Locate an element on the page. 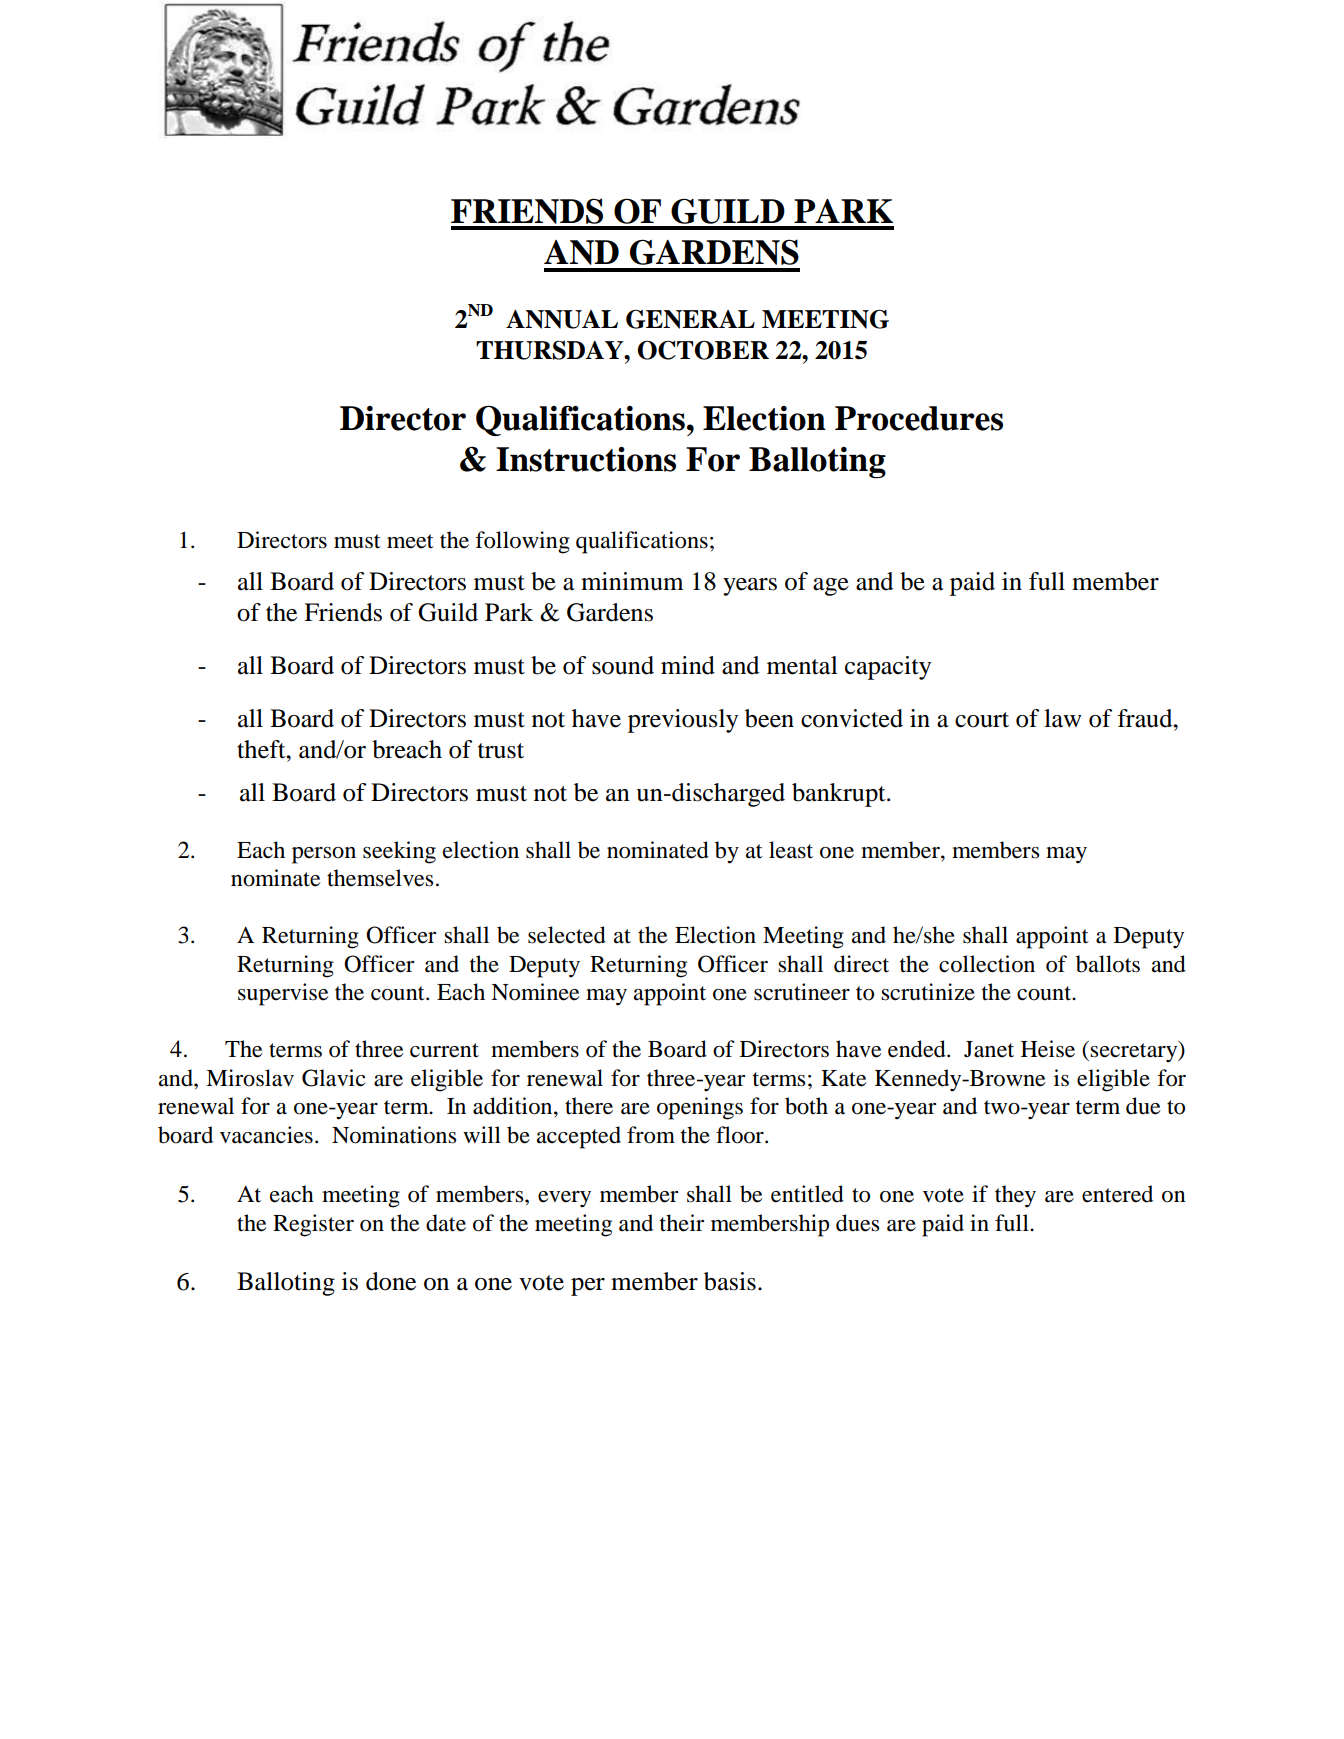 Image resolution: width=1344 pixels, height=1739 pixels. OCTOBER is located at coordinates (703, 350).
